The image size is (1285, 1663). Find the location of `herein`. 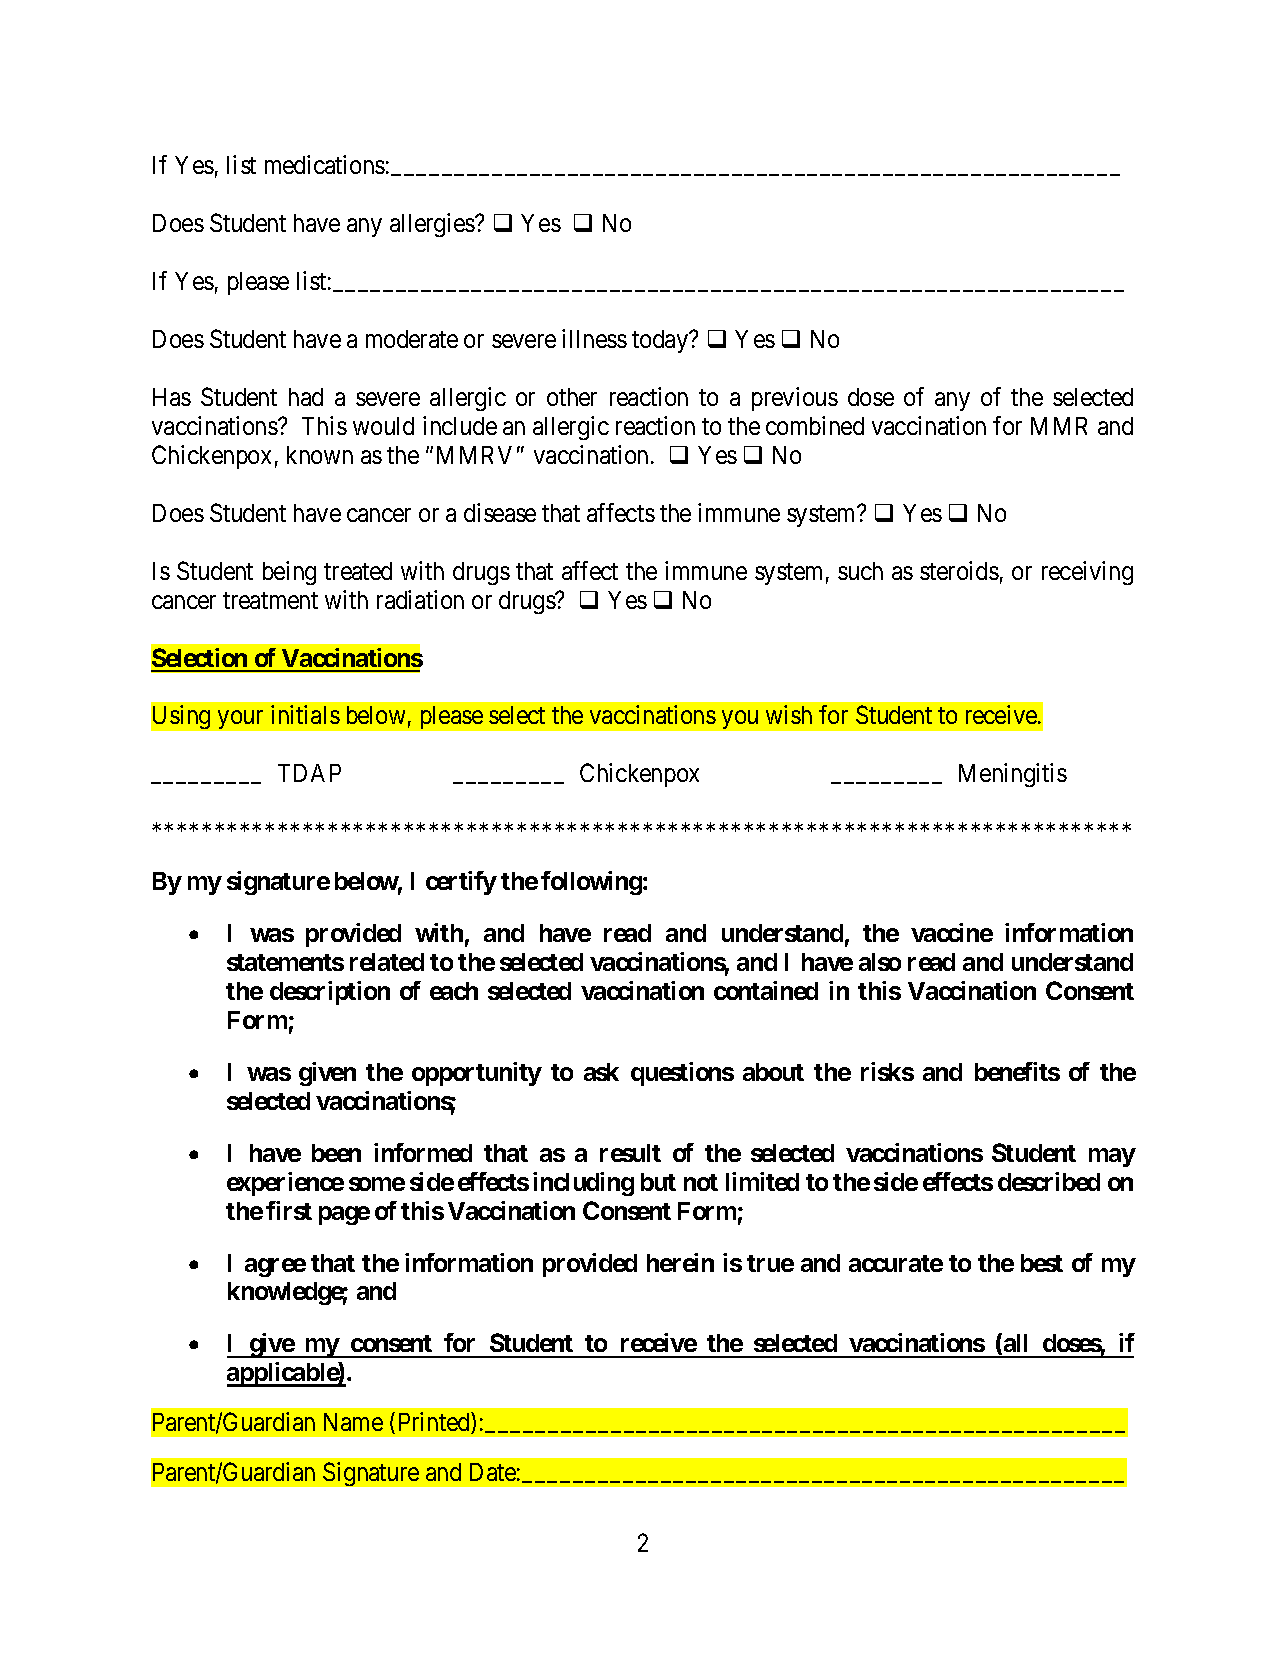

herein is located at coordinates (680, 1262).
